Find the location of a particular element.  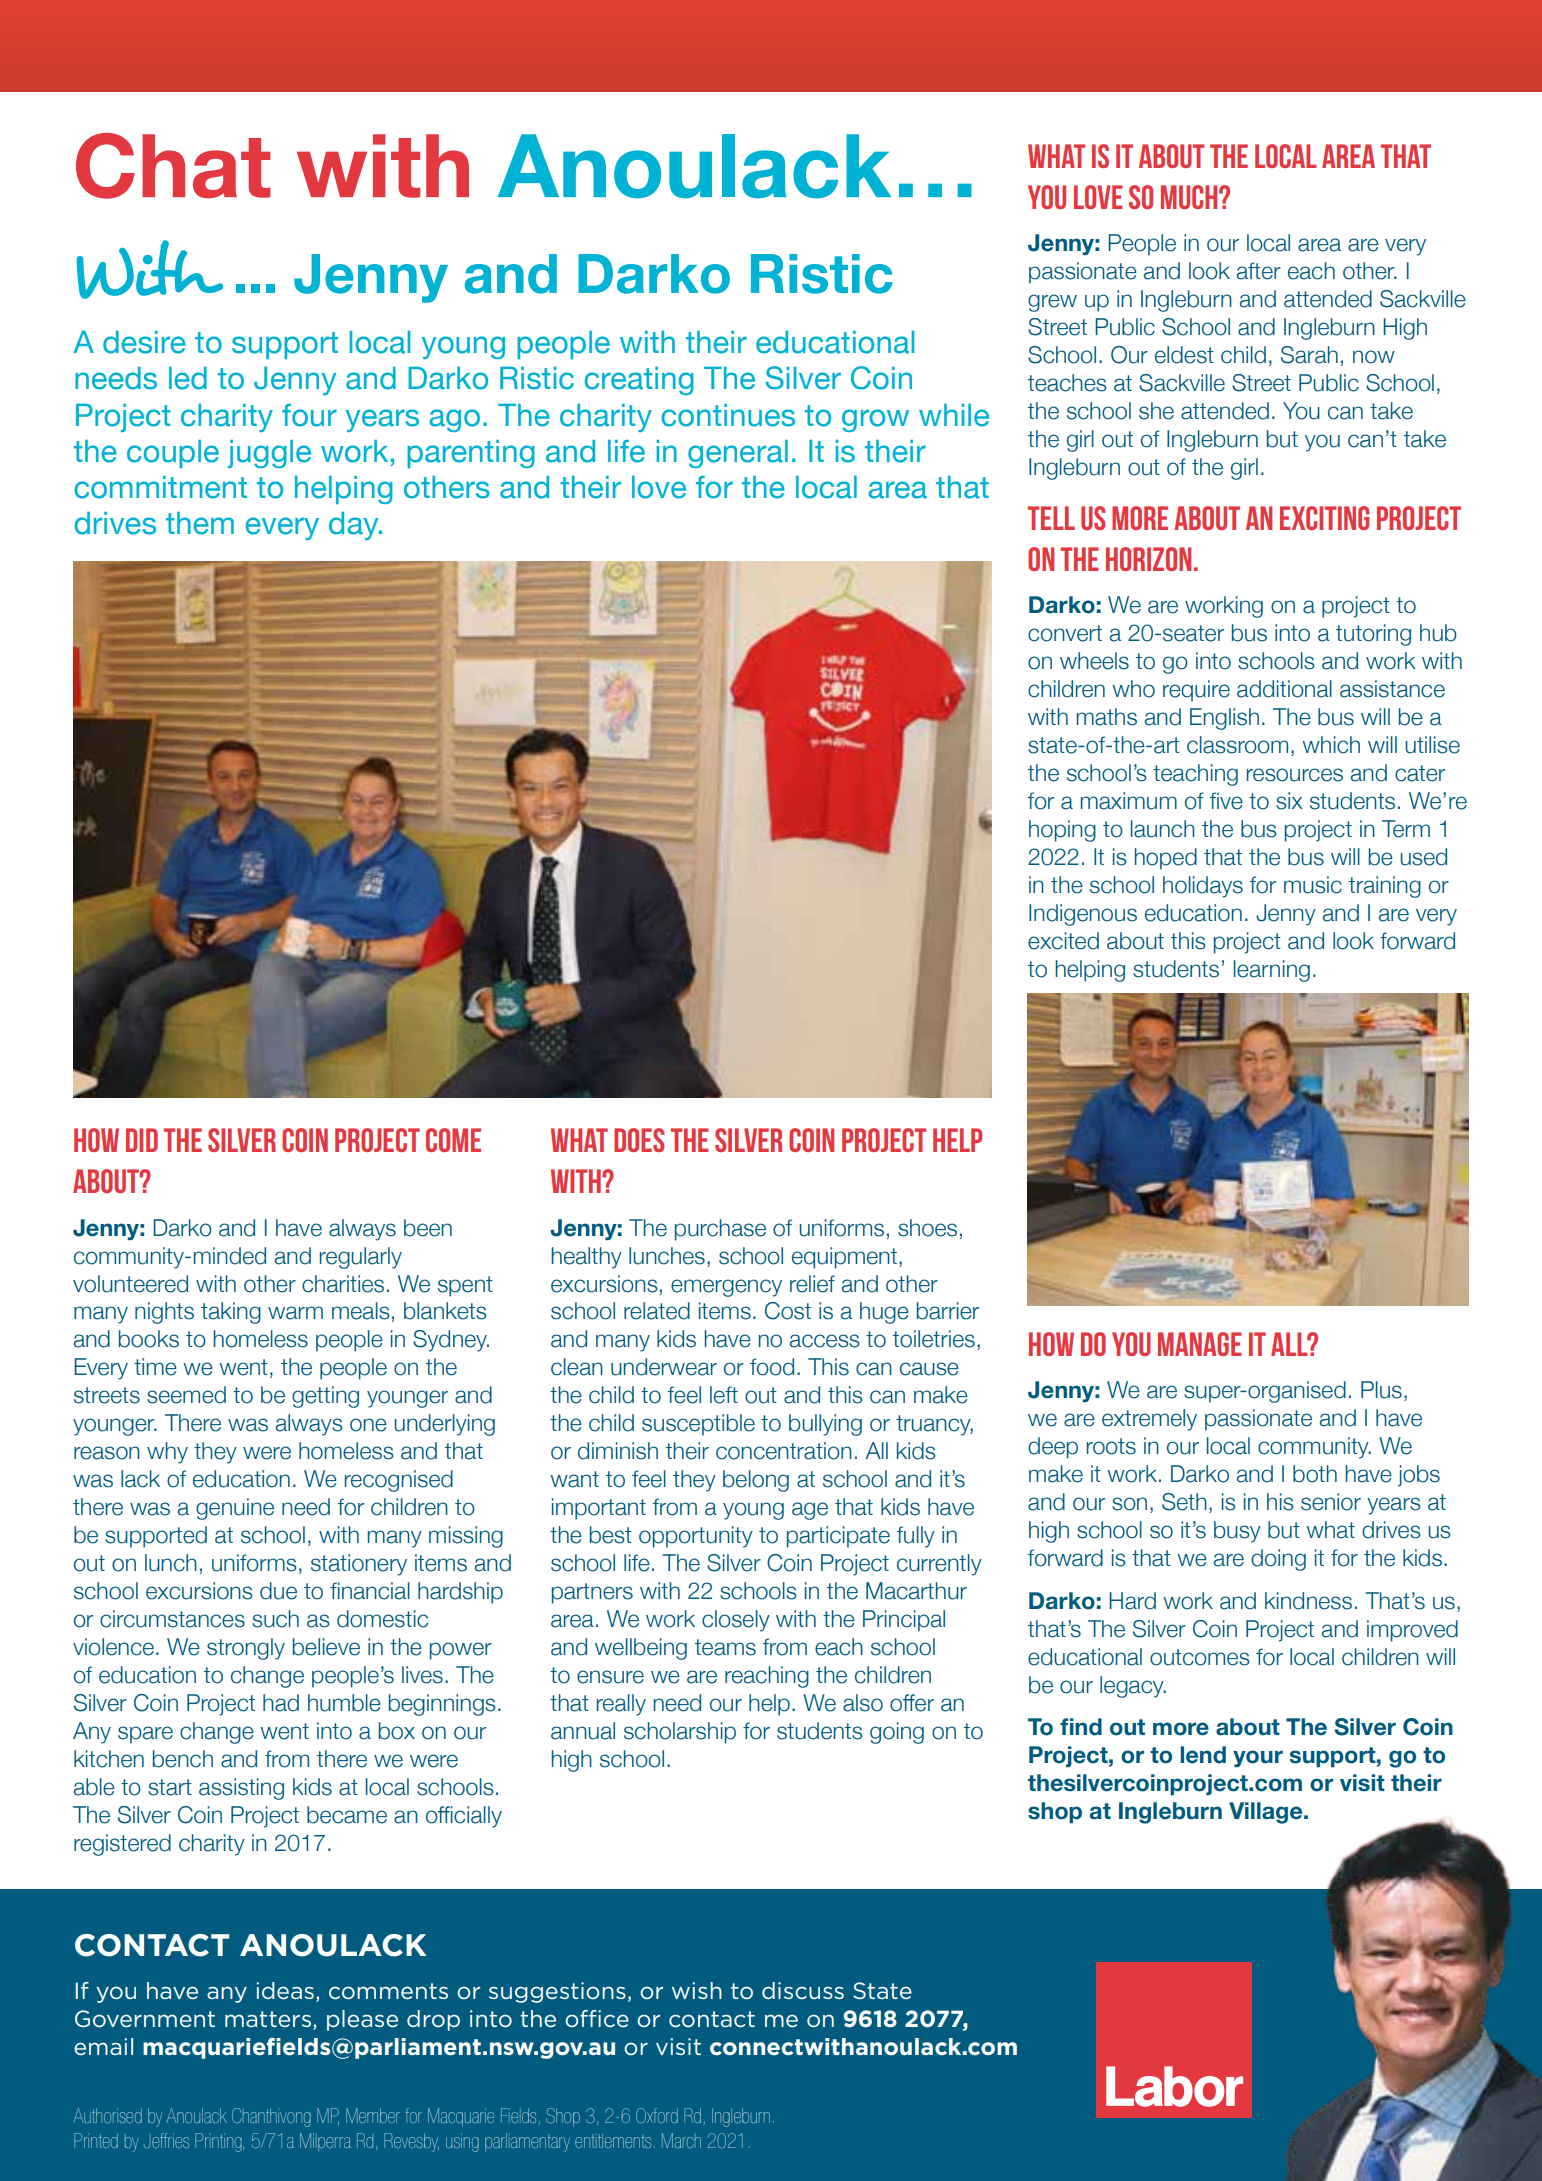

your is located at coordinates (1258, 1758).
